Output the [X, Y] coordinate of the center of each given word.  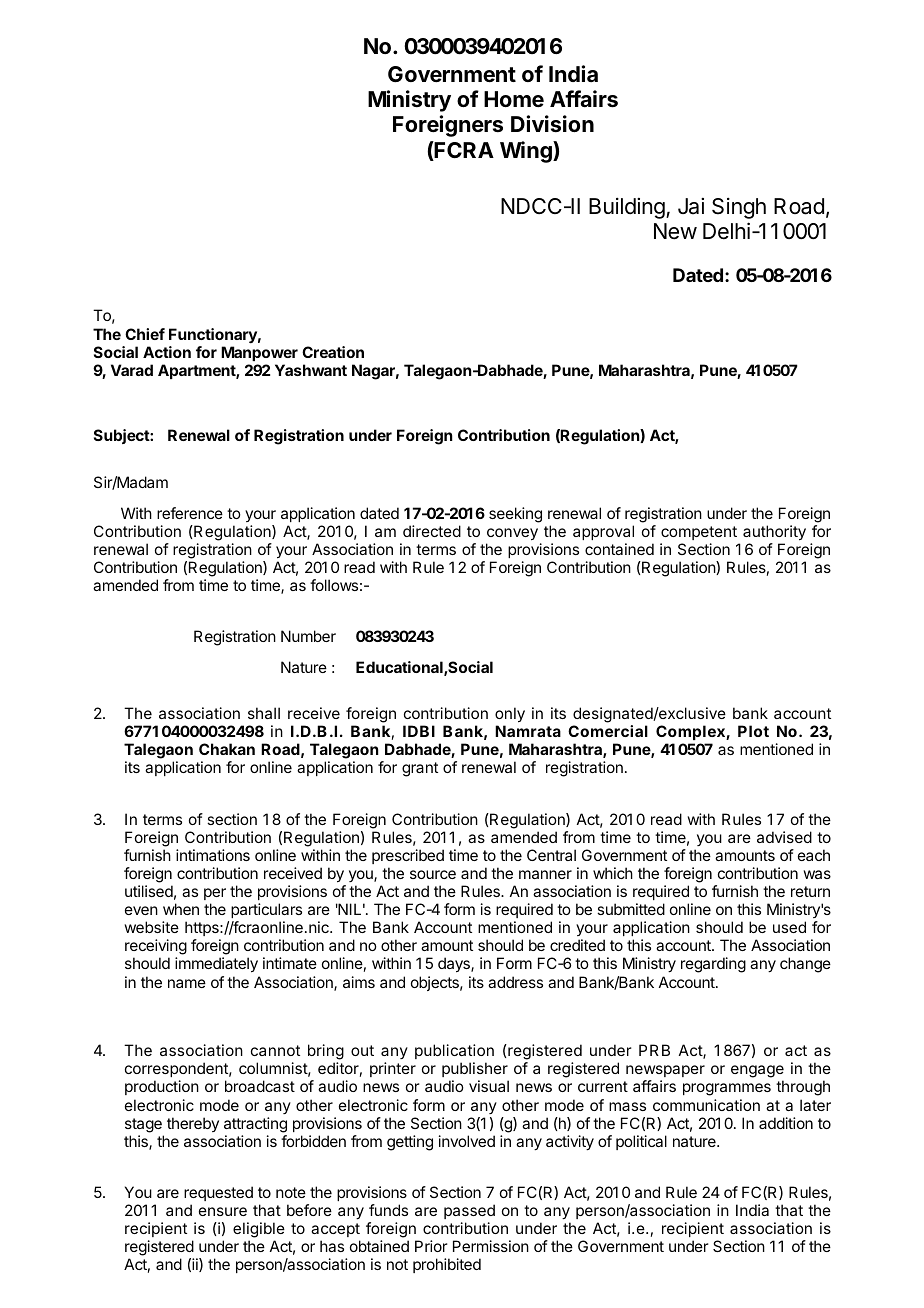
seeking [515, 515]
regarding [713, 965]
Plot [753, 731]
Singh [739, 208]
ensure [223, 1211]
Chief [145, 334]
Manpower [259, 353]
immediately [216, 965]
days [455, 965]
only [510, 715]
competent [699, 533]
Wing [527, 152]
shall [264, 713]
